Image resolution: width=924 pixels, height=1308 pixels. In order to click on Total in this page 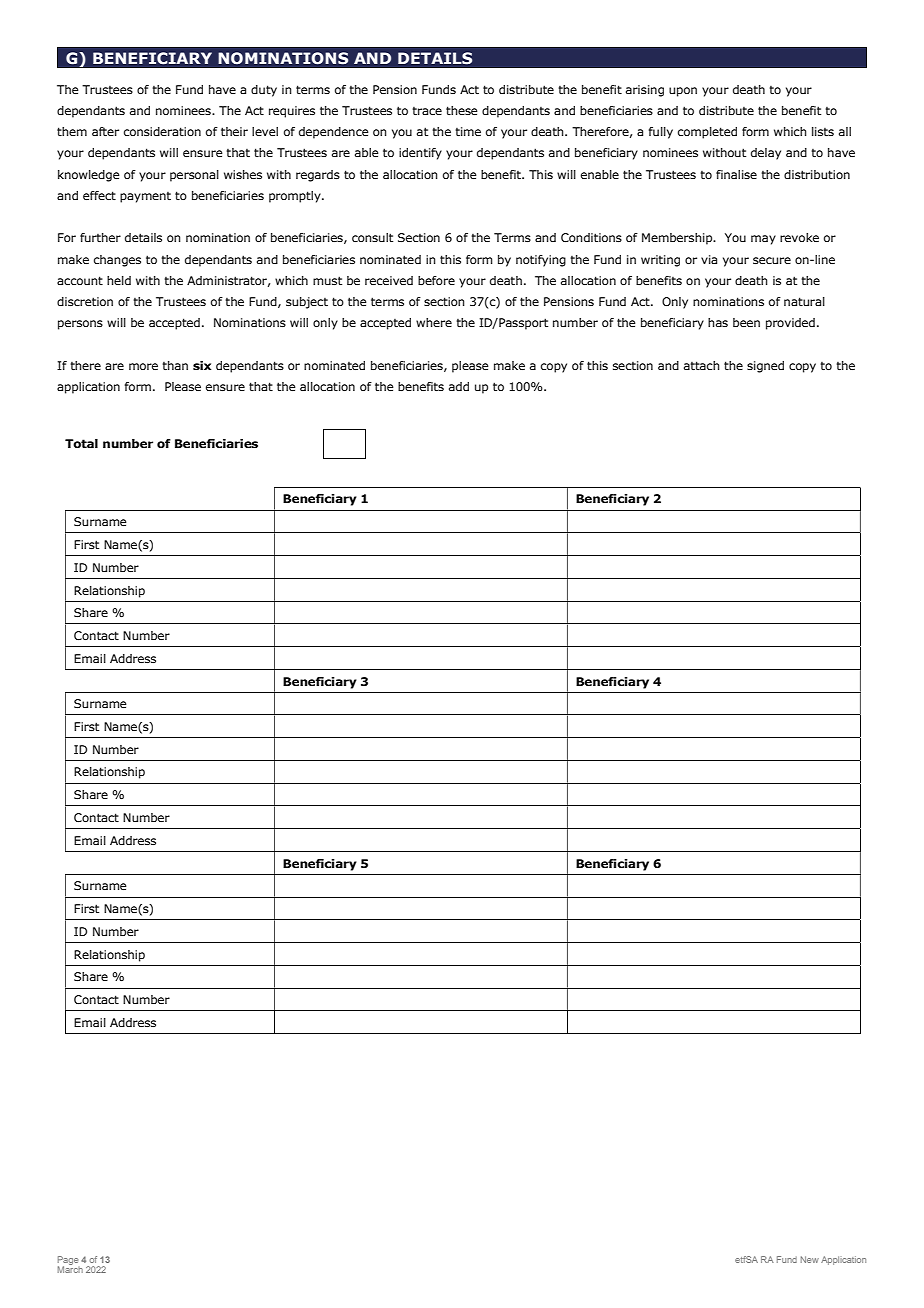, I will do `click(81, 443)`.
